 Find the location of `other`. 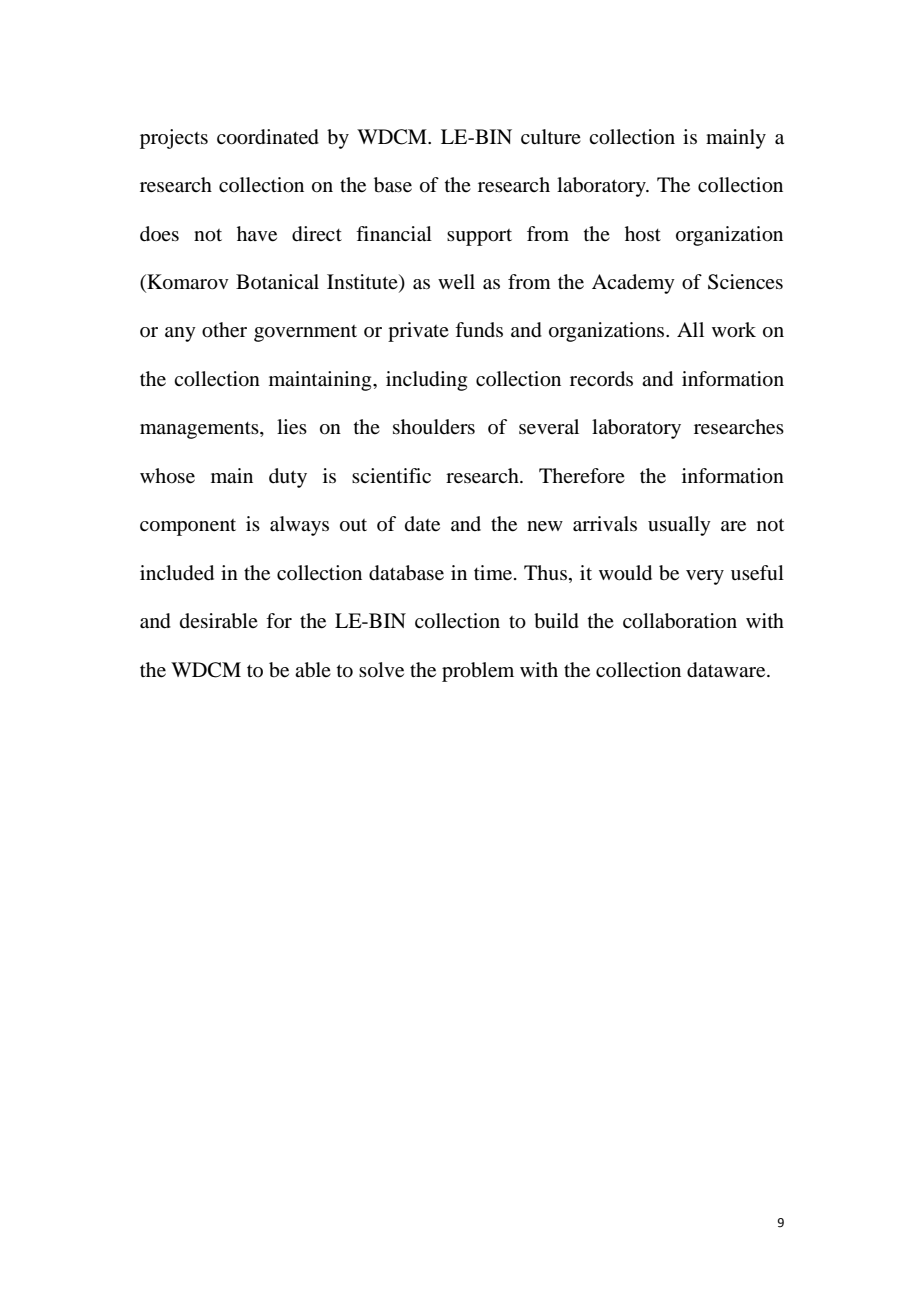

other is located at coordinates (224, 330).
